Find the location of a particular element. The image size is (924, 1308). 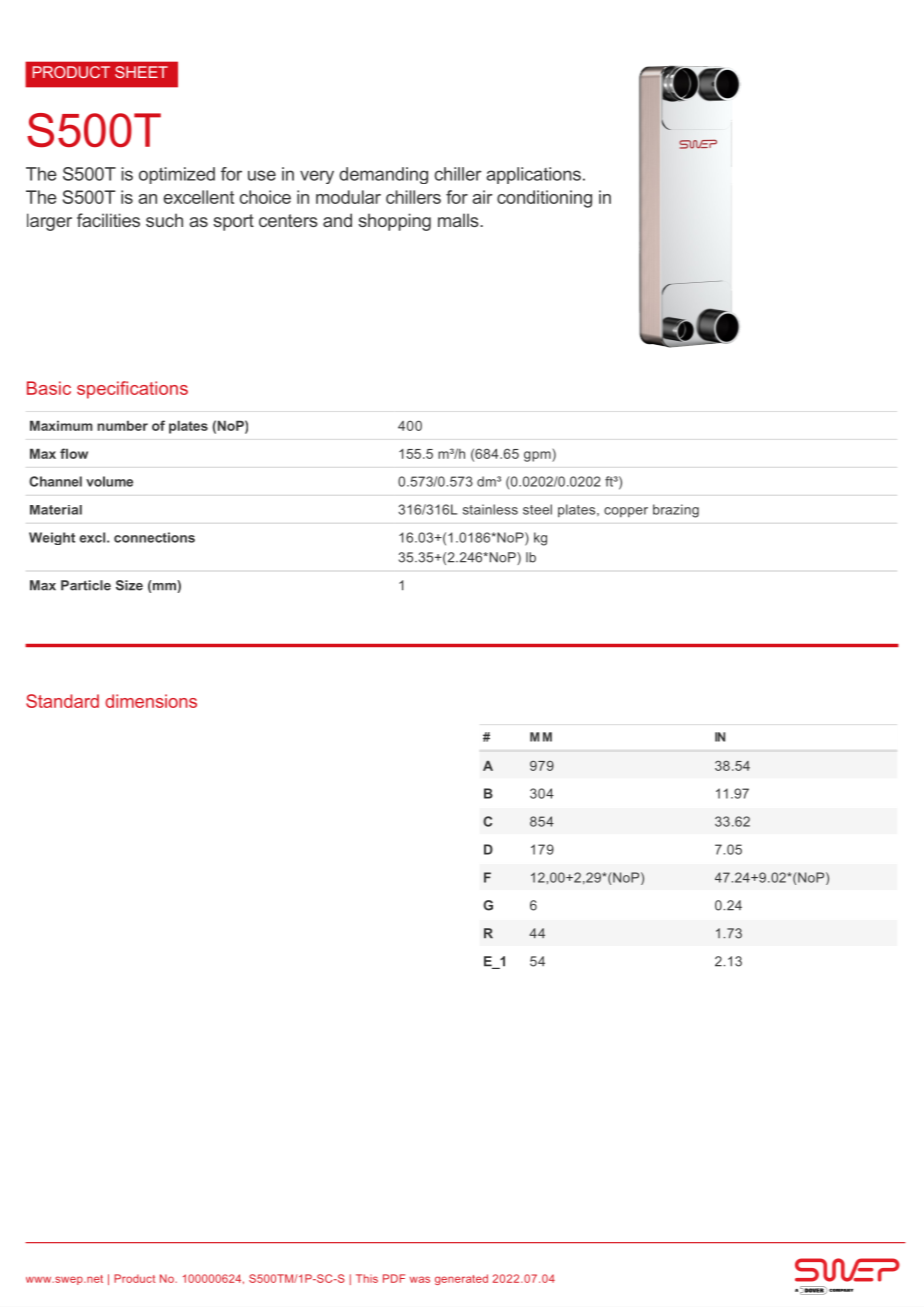

This is located at coordinates (367, 1278).
